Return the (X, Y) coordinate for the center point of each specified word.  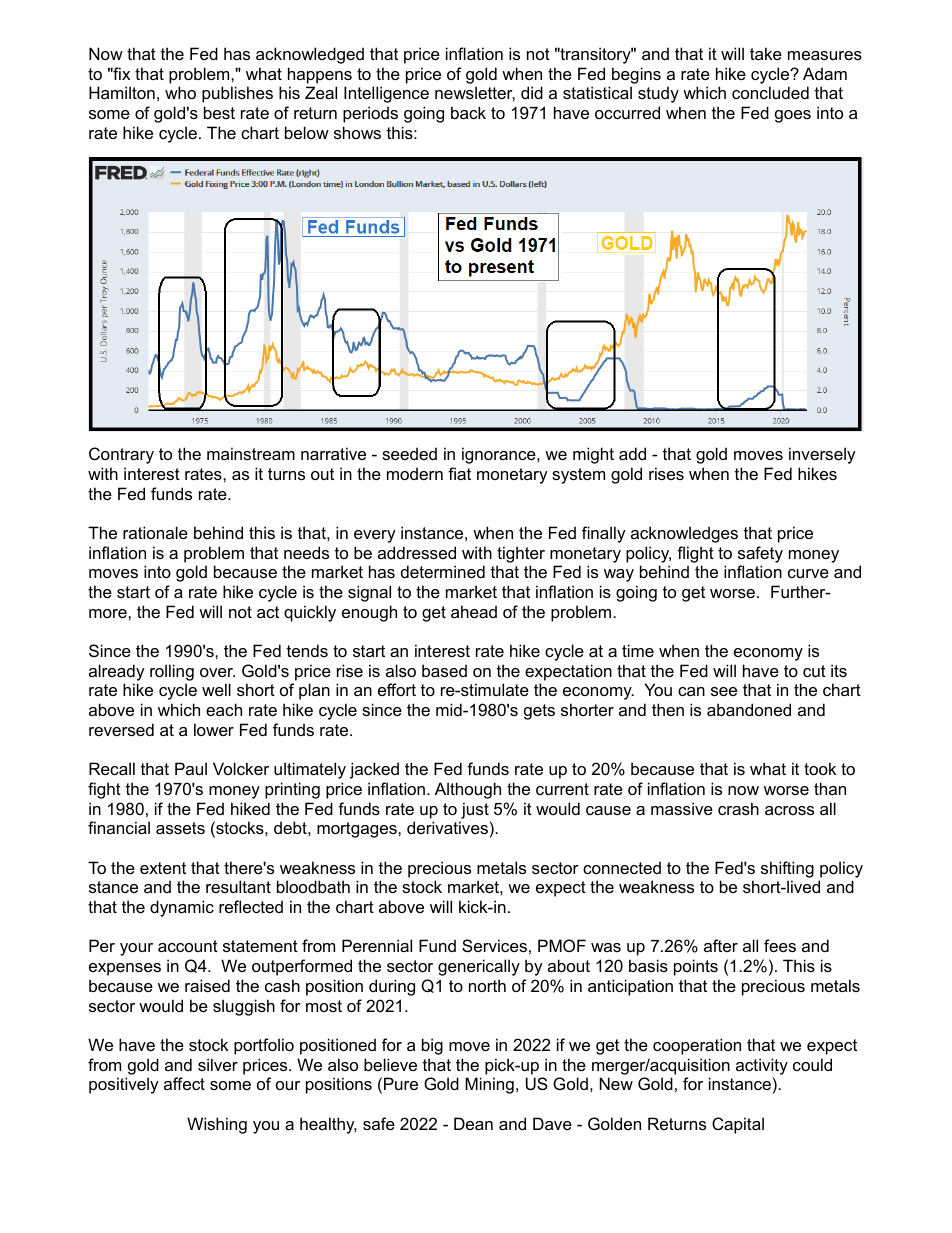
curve (808, 573)
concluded (770, 92)
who (180, 92)
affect (184, 1083)
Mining (489, 1085)
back (468, 112)
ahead (474, 611)
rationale (155, 532)
